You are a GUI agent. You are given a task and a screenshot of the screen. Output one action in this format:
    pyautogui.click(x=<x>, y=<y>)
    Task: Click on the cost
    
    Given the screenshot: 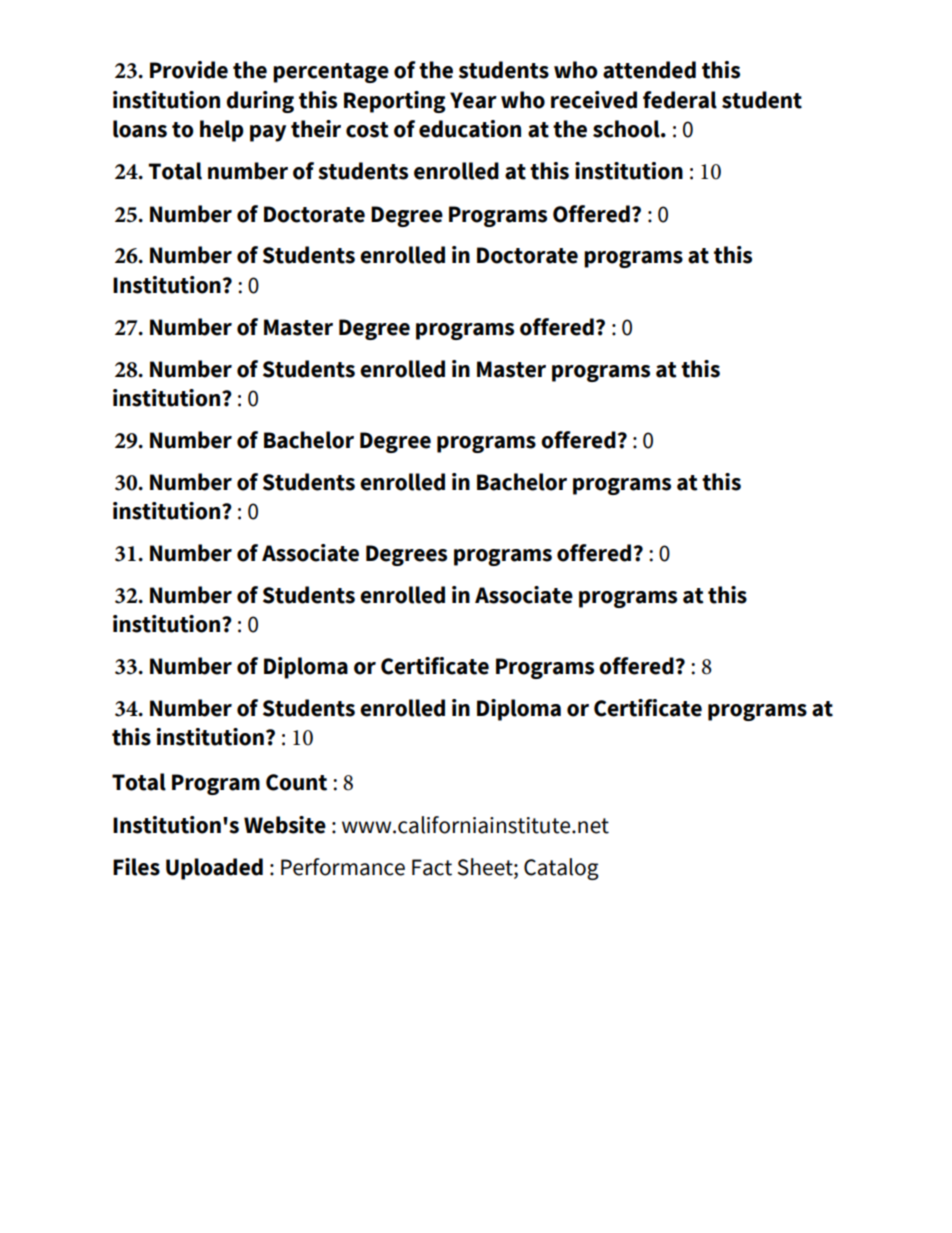 What is the action you would take?
    pyautogui.click(x=367, y=130)
